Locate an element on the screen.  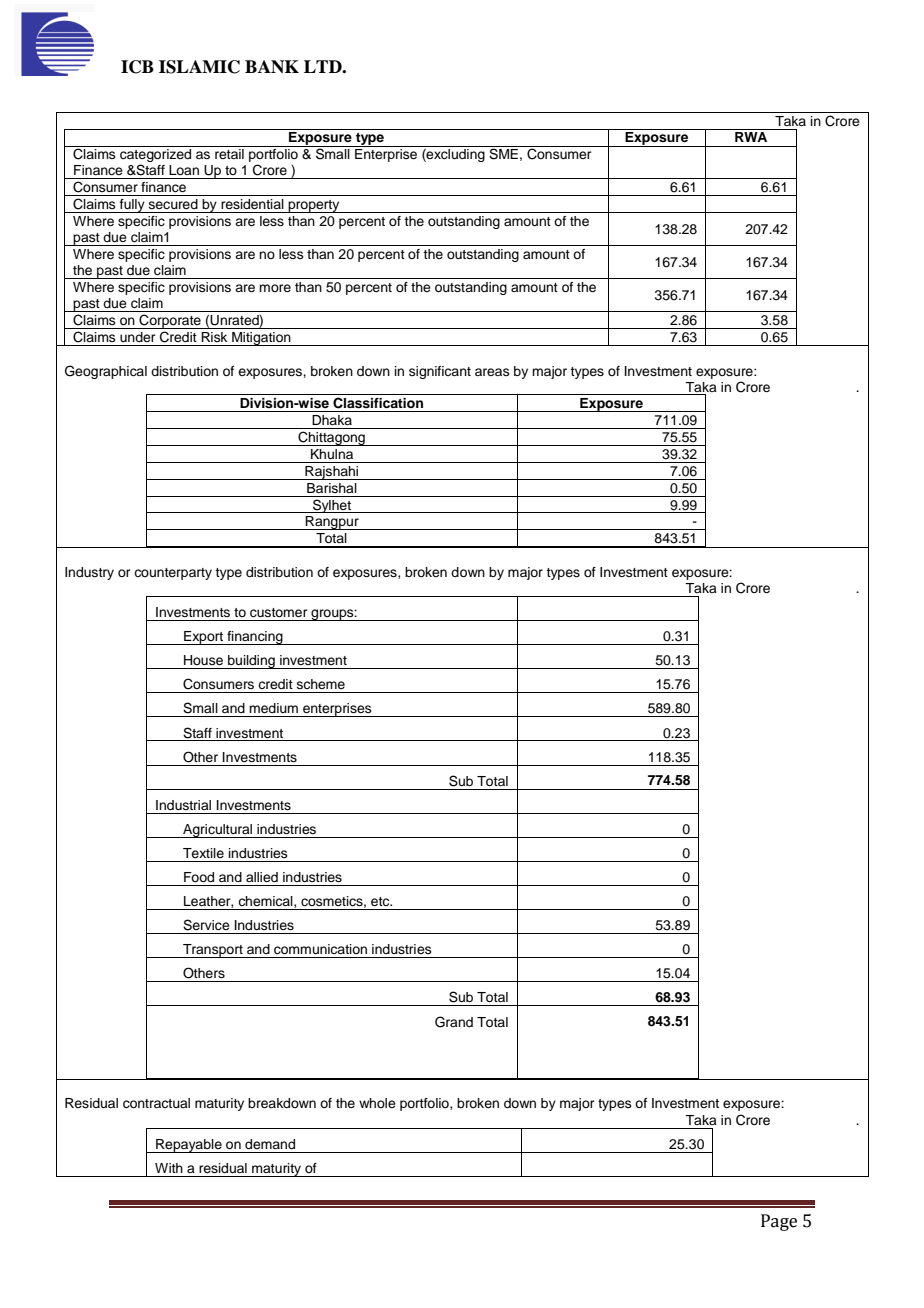
Page is located at coordinates (779, 1222).
